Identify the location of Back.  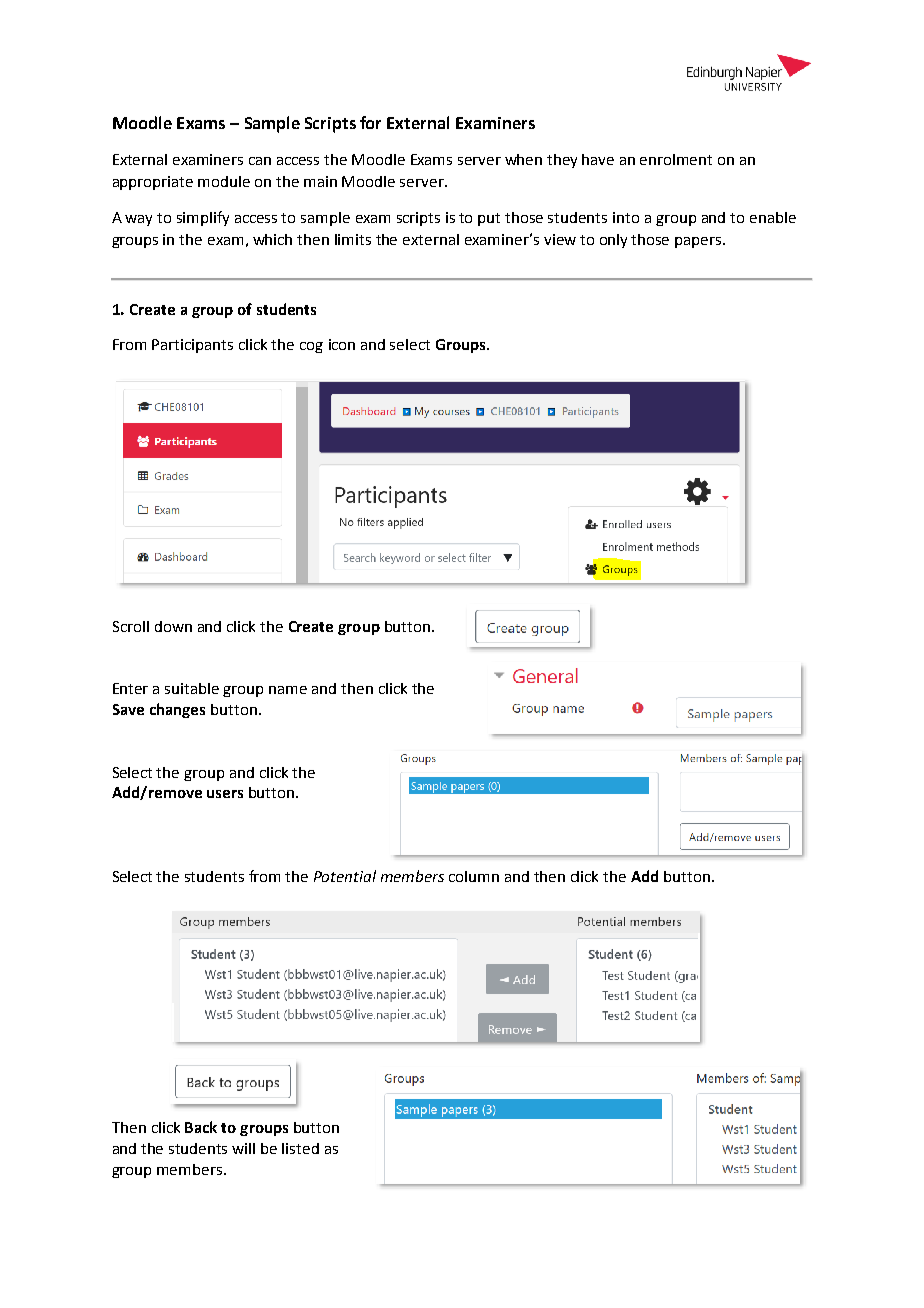
(201, 1127).
